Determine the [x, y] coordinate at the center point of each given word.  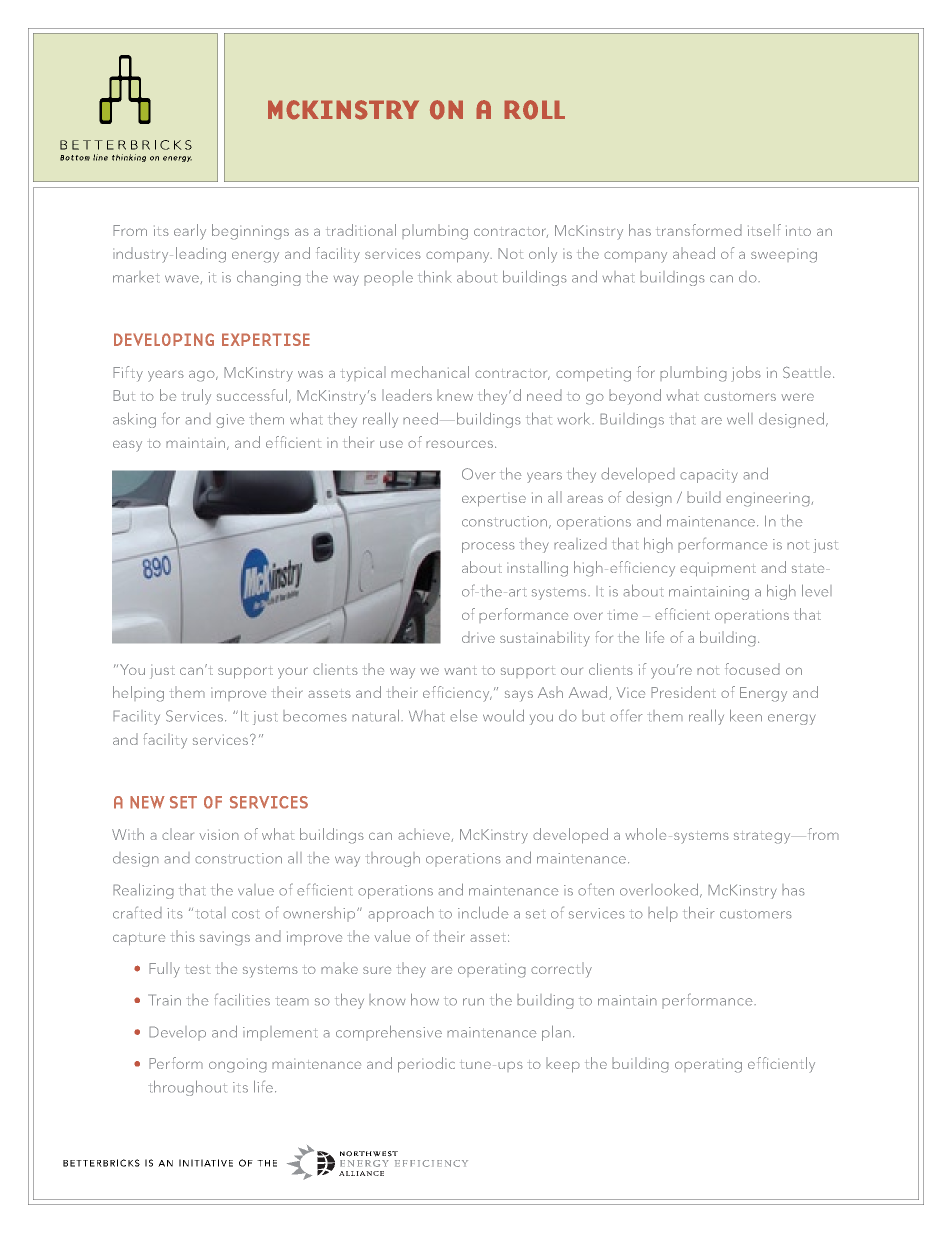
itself [764, 230]
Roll [534, 110]
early [190, 232]
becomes [315, 716]
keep [563, 1065]
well [740, 418]
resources [459, 444]
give [230, 421]
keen [746, 715]
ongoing [238, 1065]
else [464, 715]
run [473, 1002]
